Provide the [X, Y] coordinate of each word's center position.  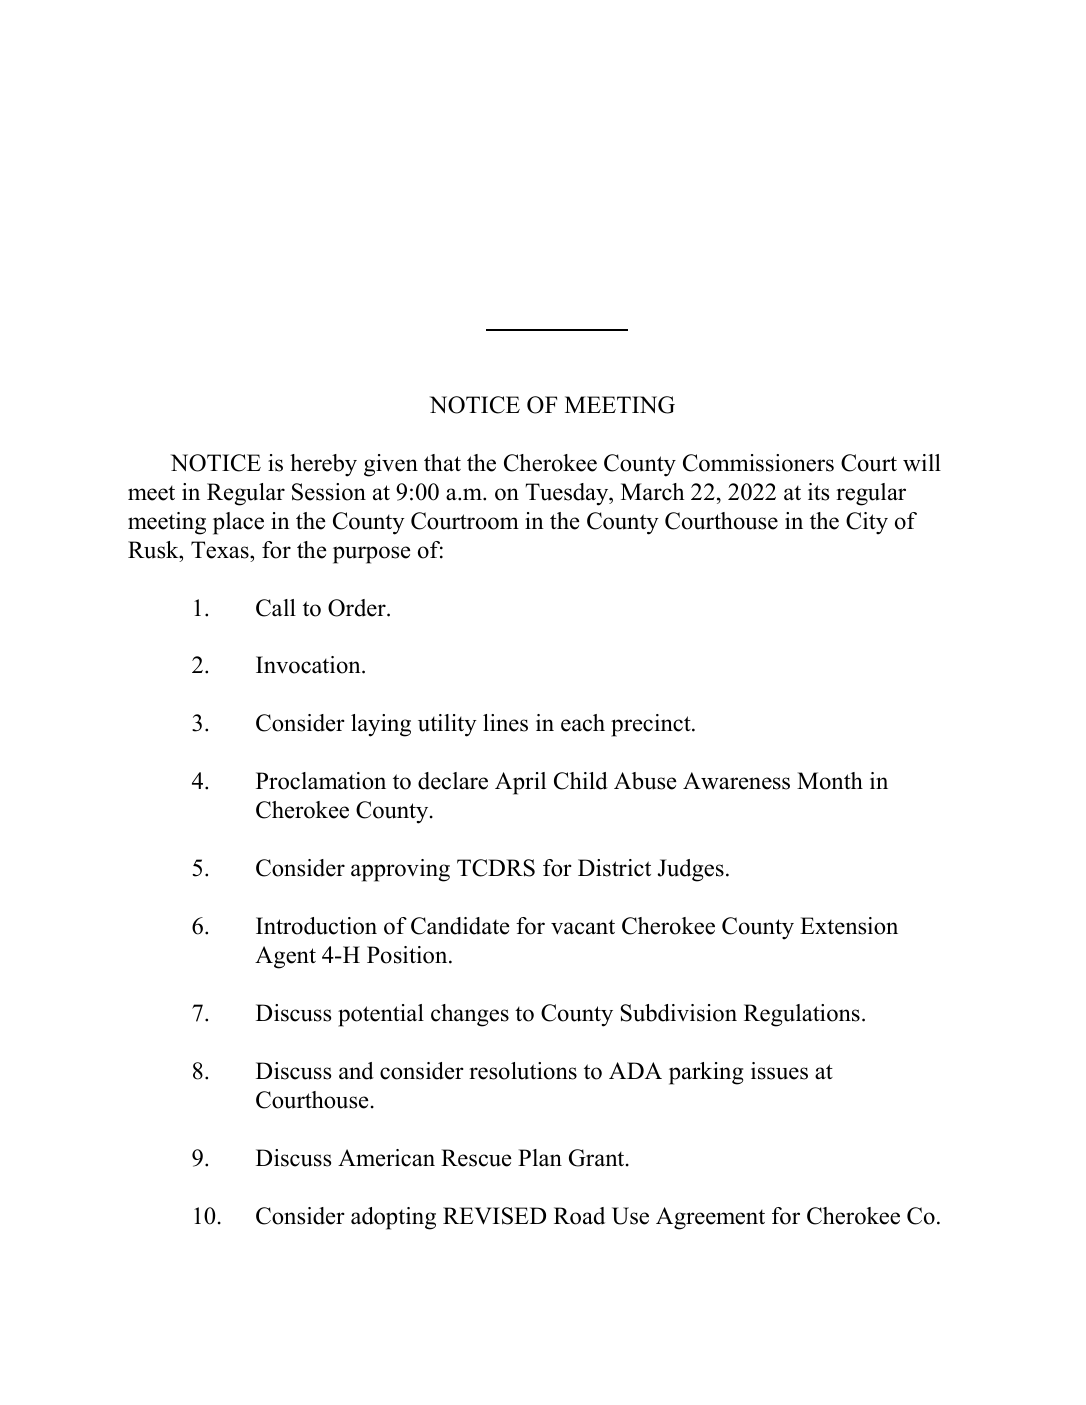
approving [400, 870]
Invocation [309, 665]
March [652, 492]
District [614, 868]
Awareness [736, 781]
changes [470, 1015]
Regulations [802, 1015]
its [818, 492]
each [583, 723]
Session [329, 492]
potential [381, 1015]
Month [830, 781]
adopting [393, 1218]
